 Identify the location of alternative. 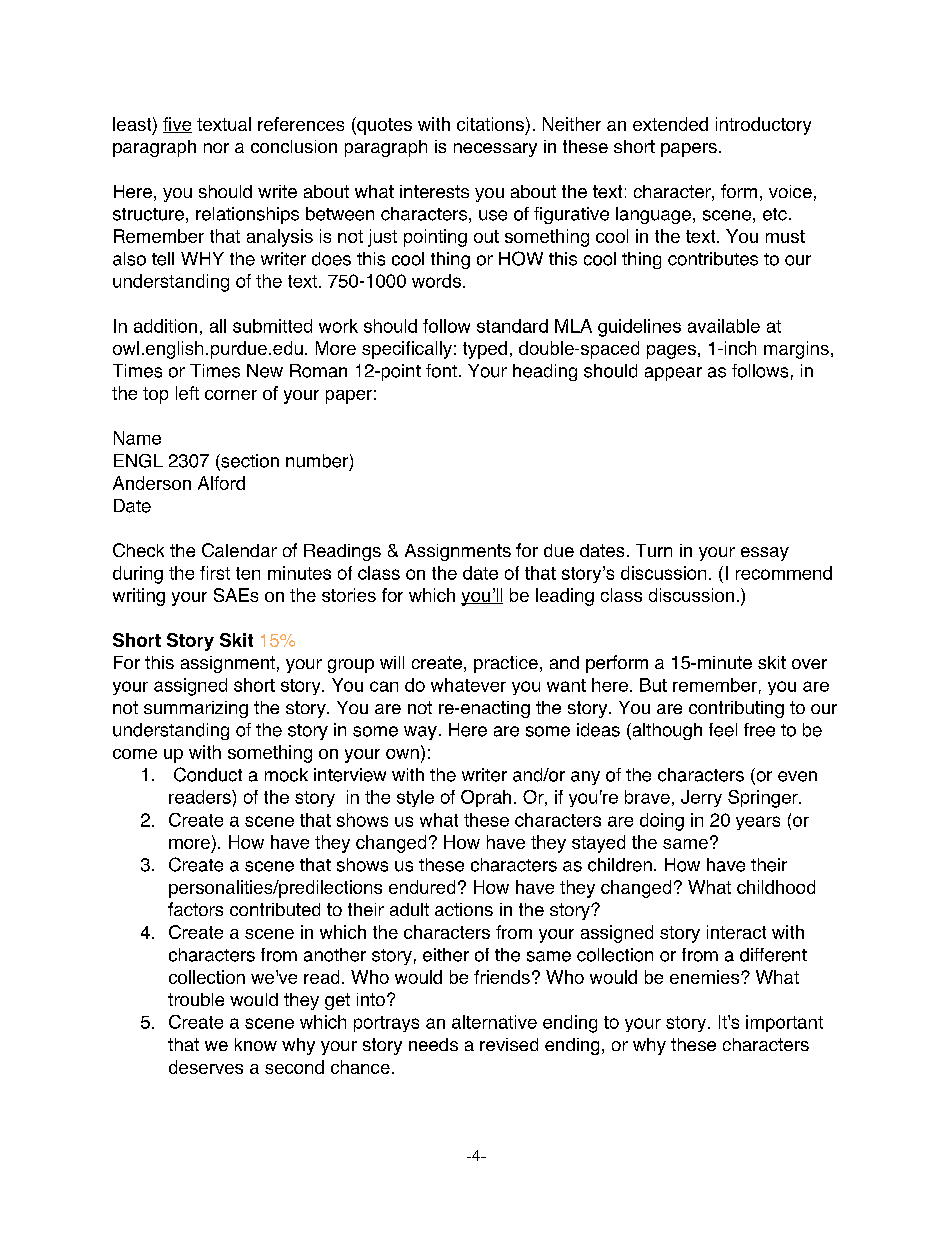
(494, 1022).
